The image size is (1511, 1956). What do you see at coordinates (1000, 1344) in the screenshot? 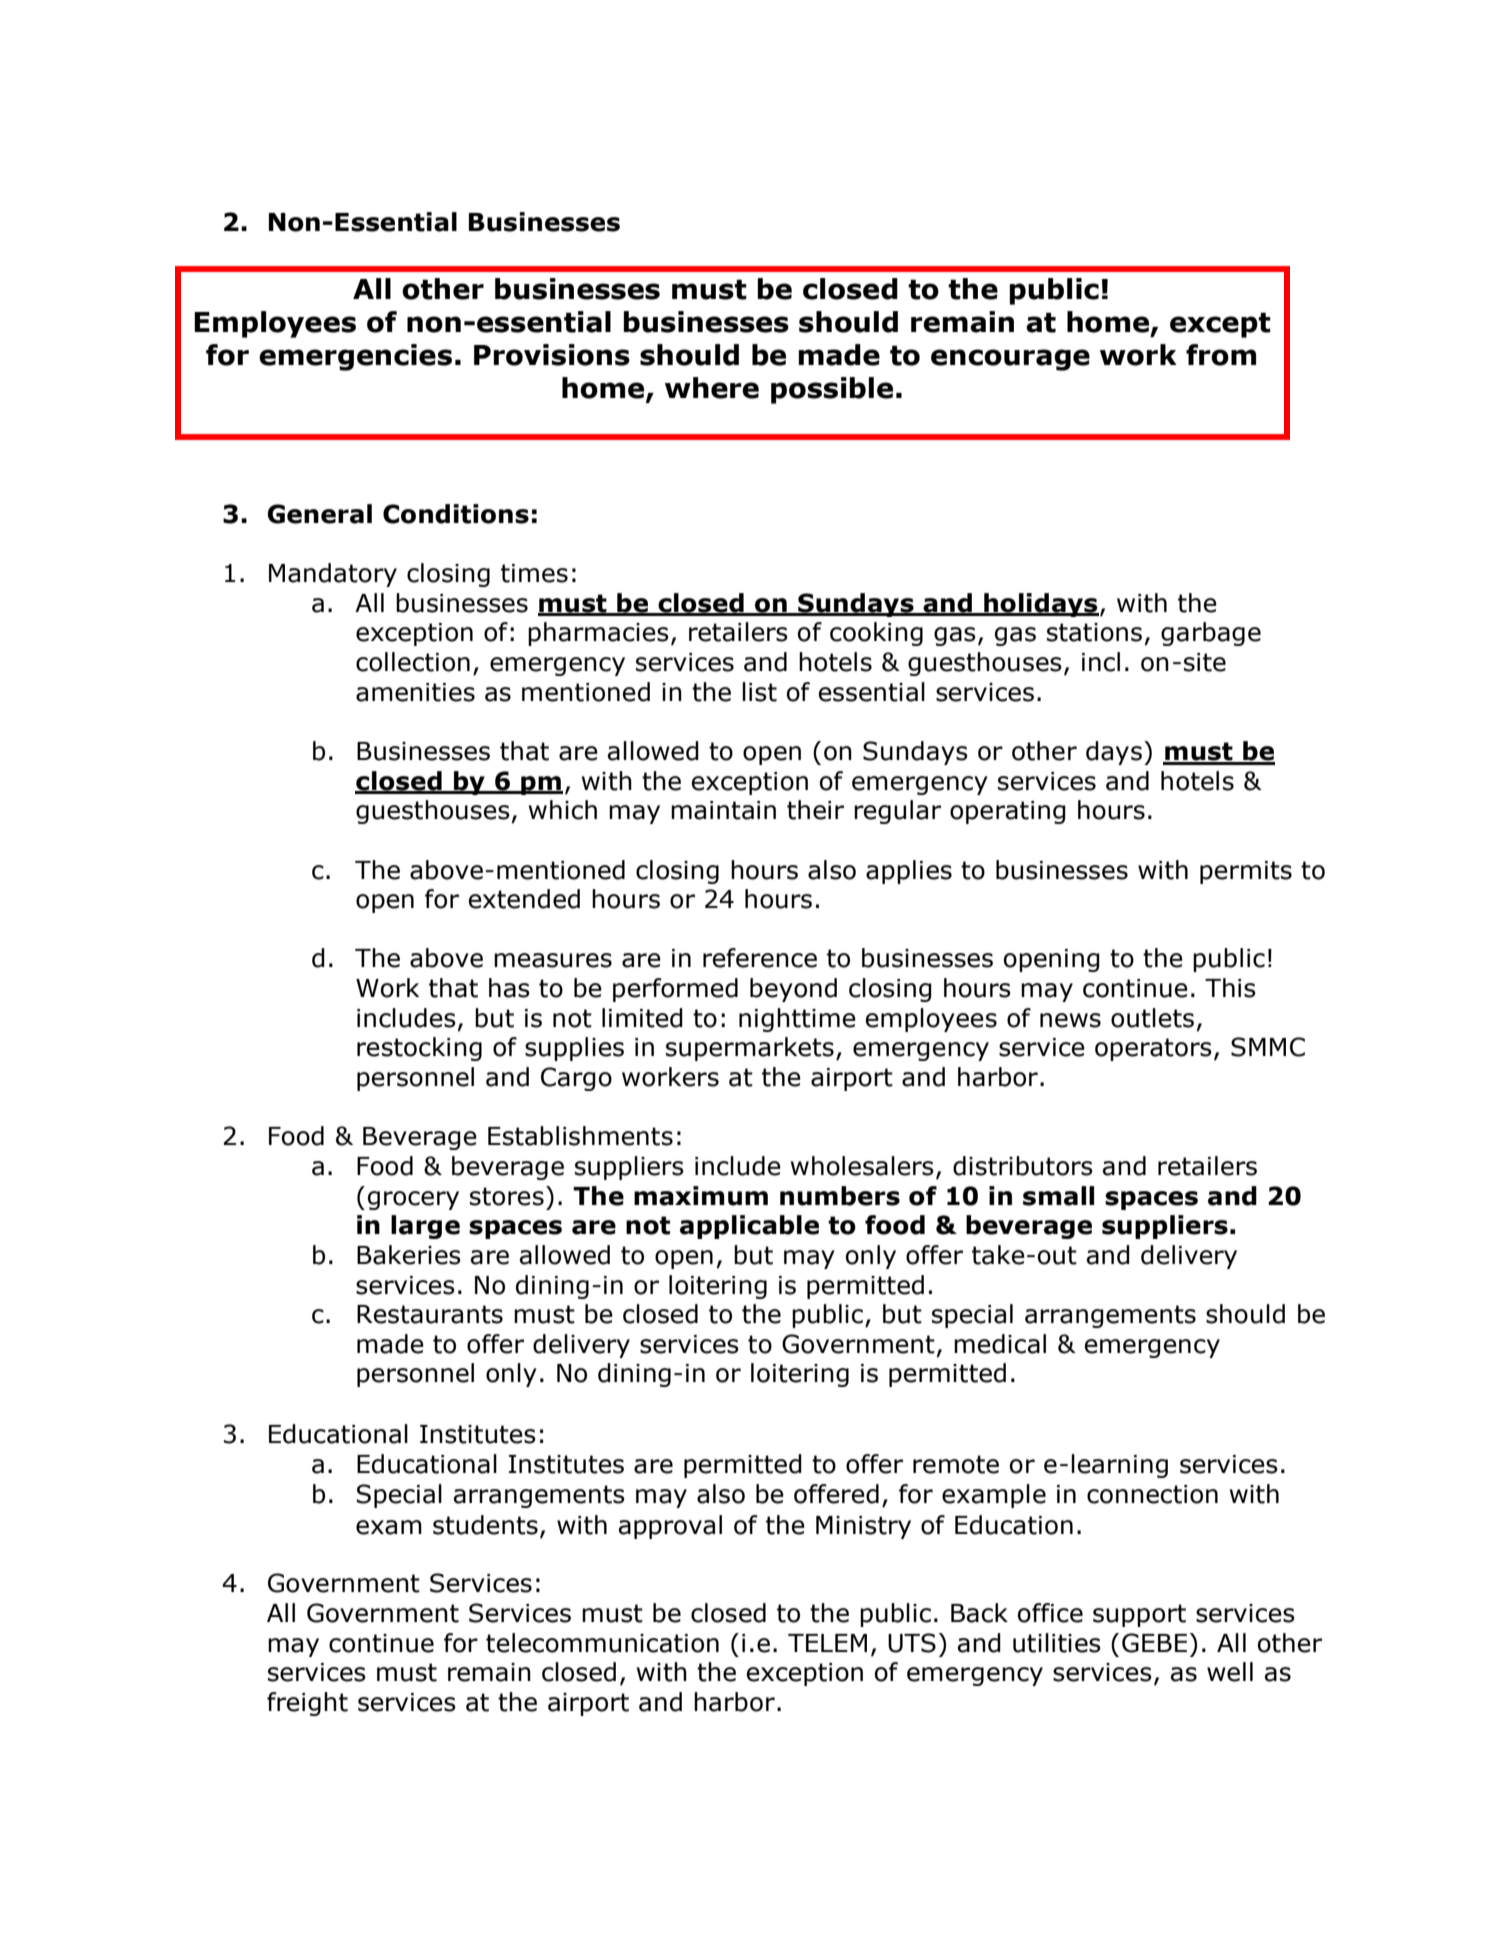
I see `medical` at bounding box center [1000, 1344].
